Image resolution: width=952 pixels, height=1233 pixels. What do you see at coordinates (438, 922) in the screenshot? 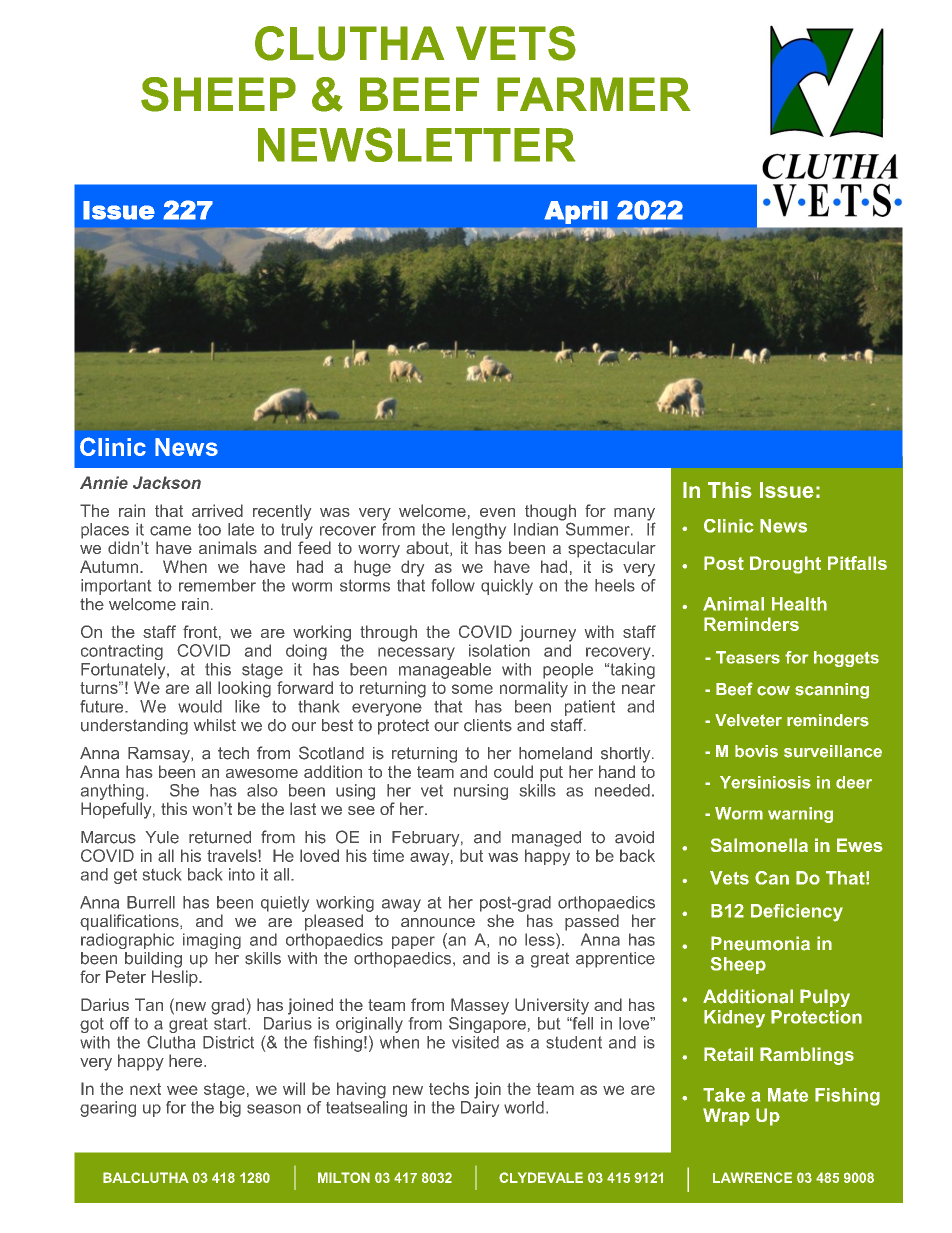
I see `announce` at bounding box center [438, 922].
